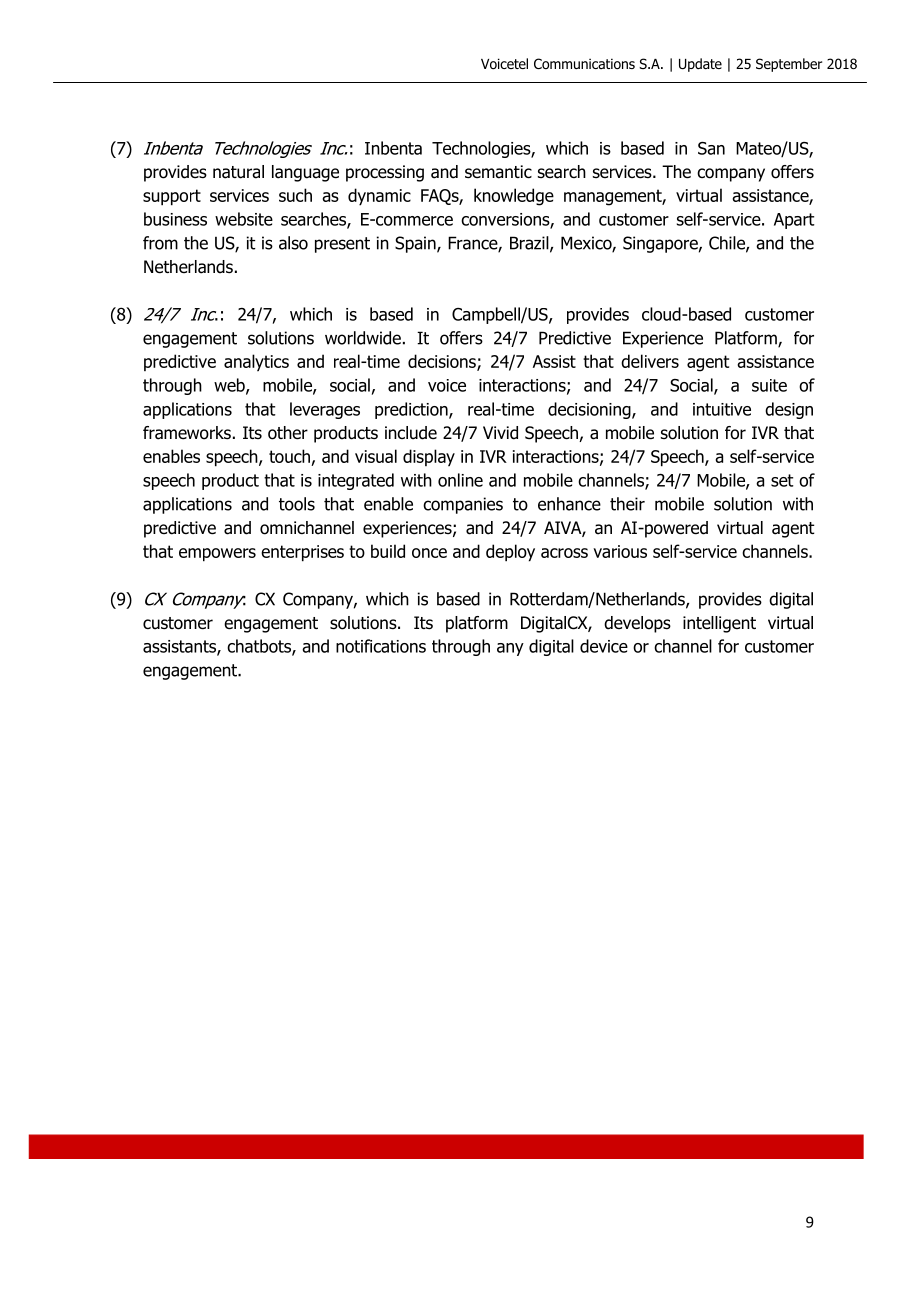 The image size is (924, 1308). I want to click on natural, so click(238, 172).
